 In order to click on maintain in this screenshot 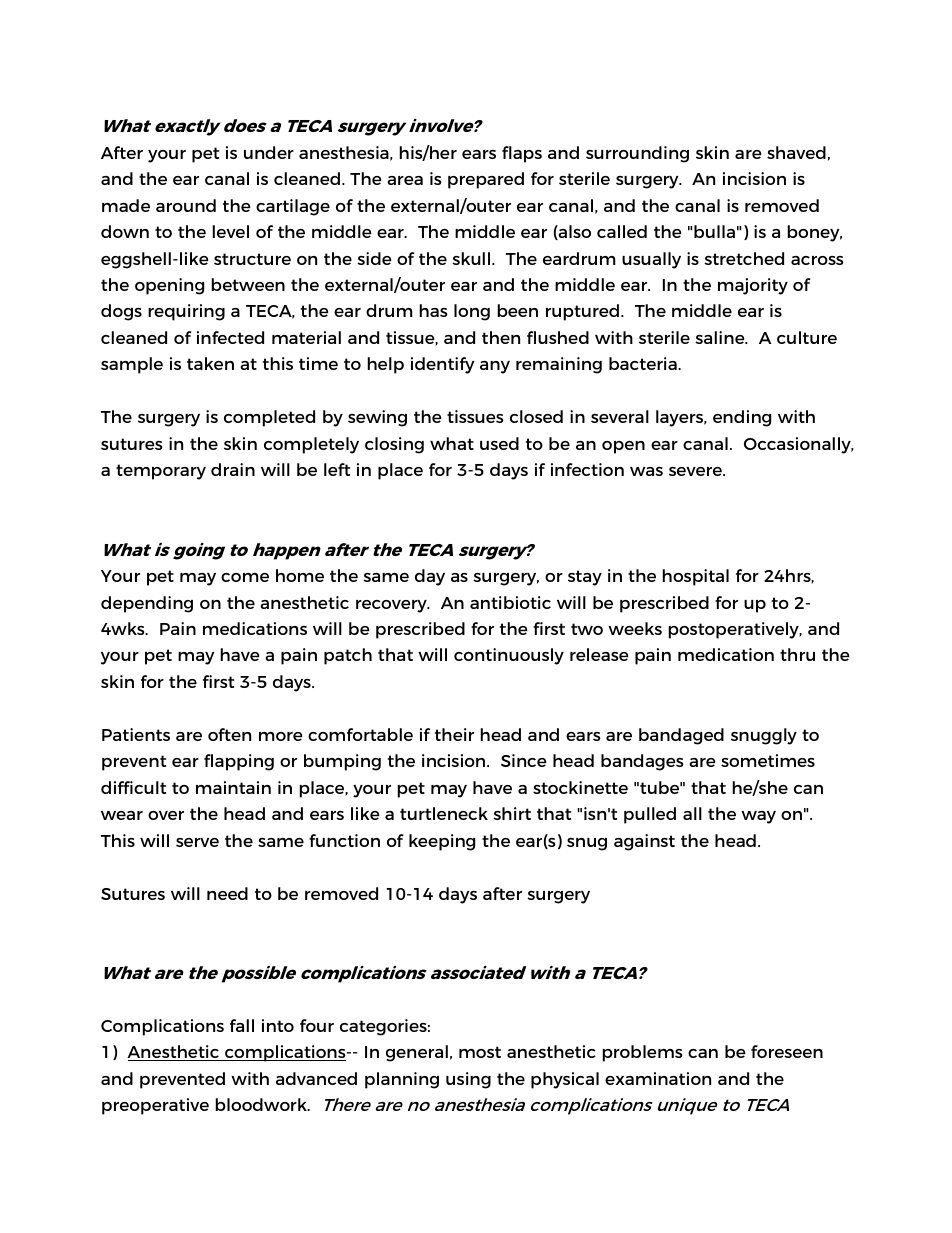, I will do `click(233, 787)`.
